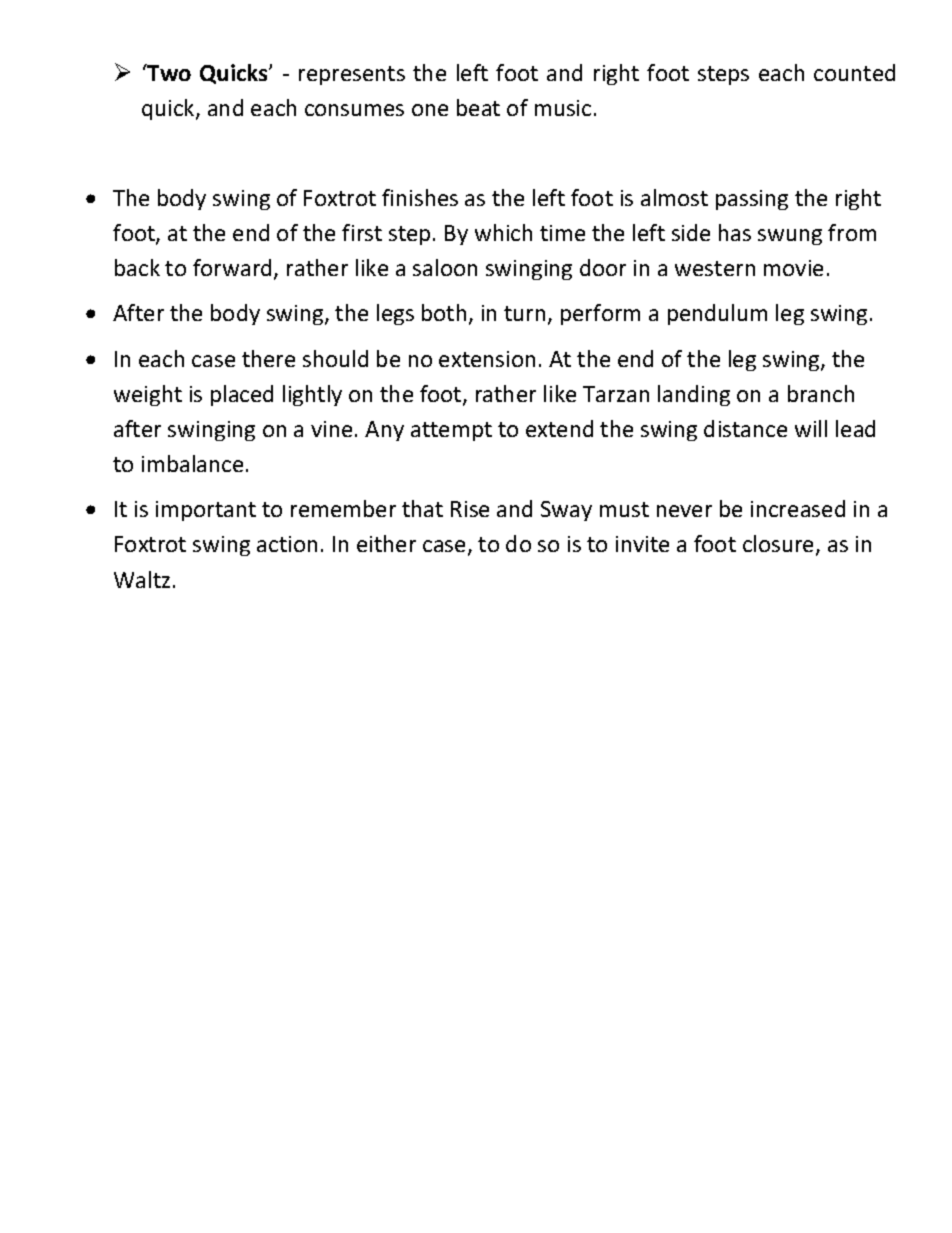 The height and width of the image is (1233, 952). Describe the element at coordinates (234, 269) in the image. I see `forward` at that location.
